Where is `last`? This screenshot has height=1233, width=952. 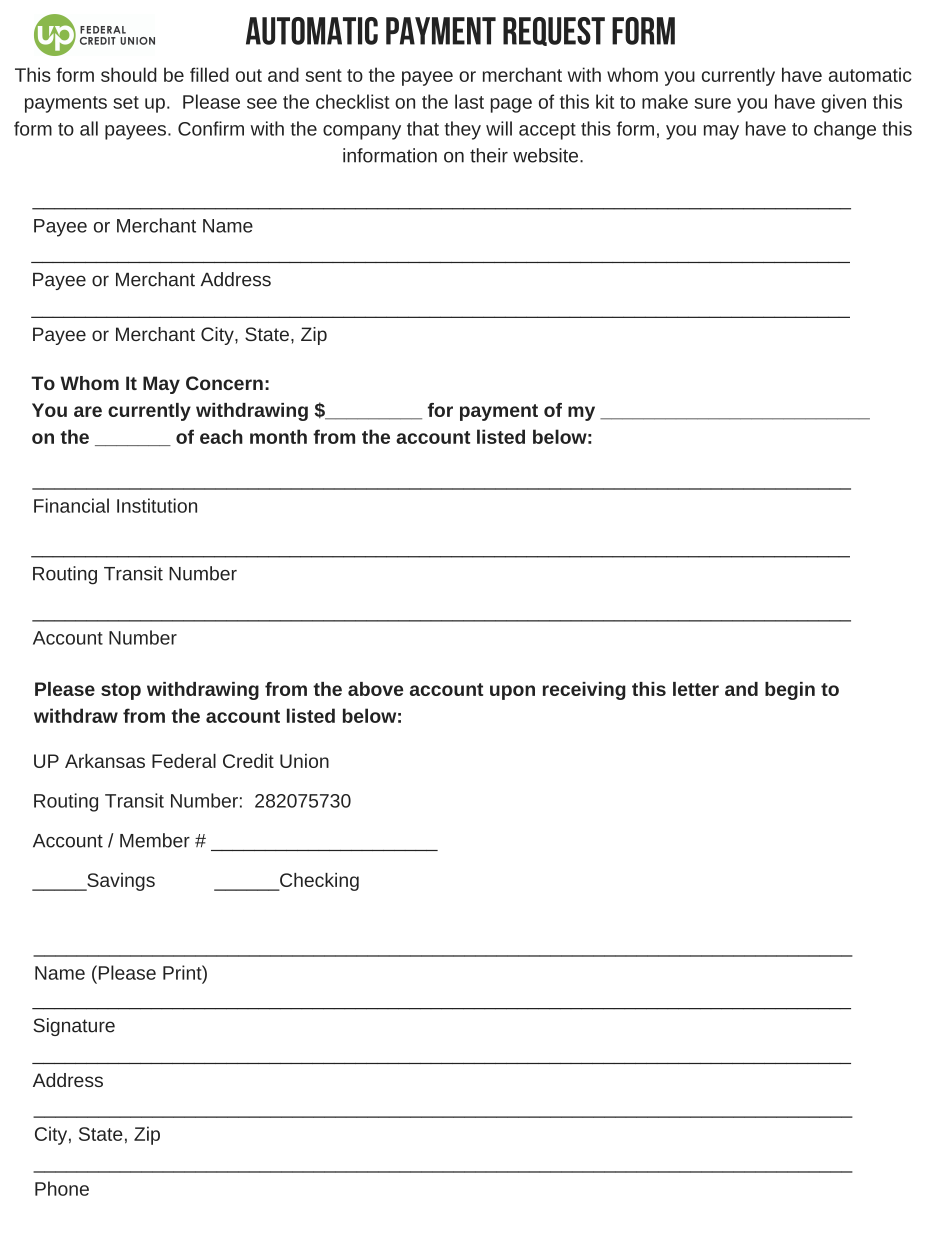 last is located at coordinates (469, 101).
